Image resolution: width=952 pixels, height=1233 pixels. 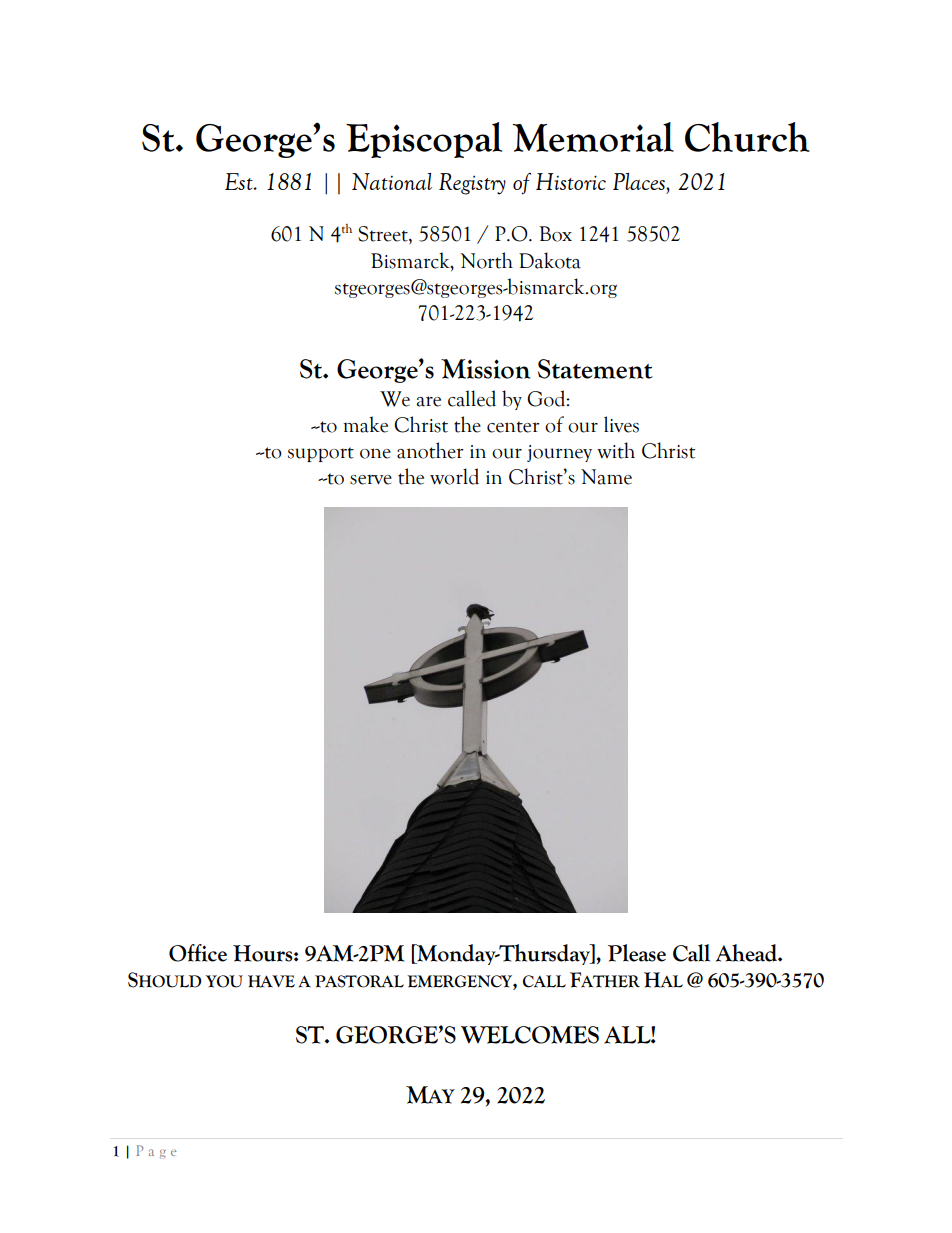 What do you see at coordinates (371, 479) in the image?
I see `serve` at bounding box center [371, 479].
